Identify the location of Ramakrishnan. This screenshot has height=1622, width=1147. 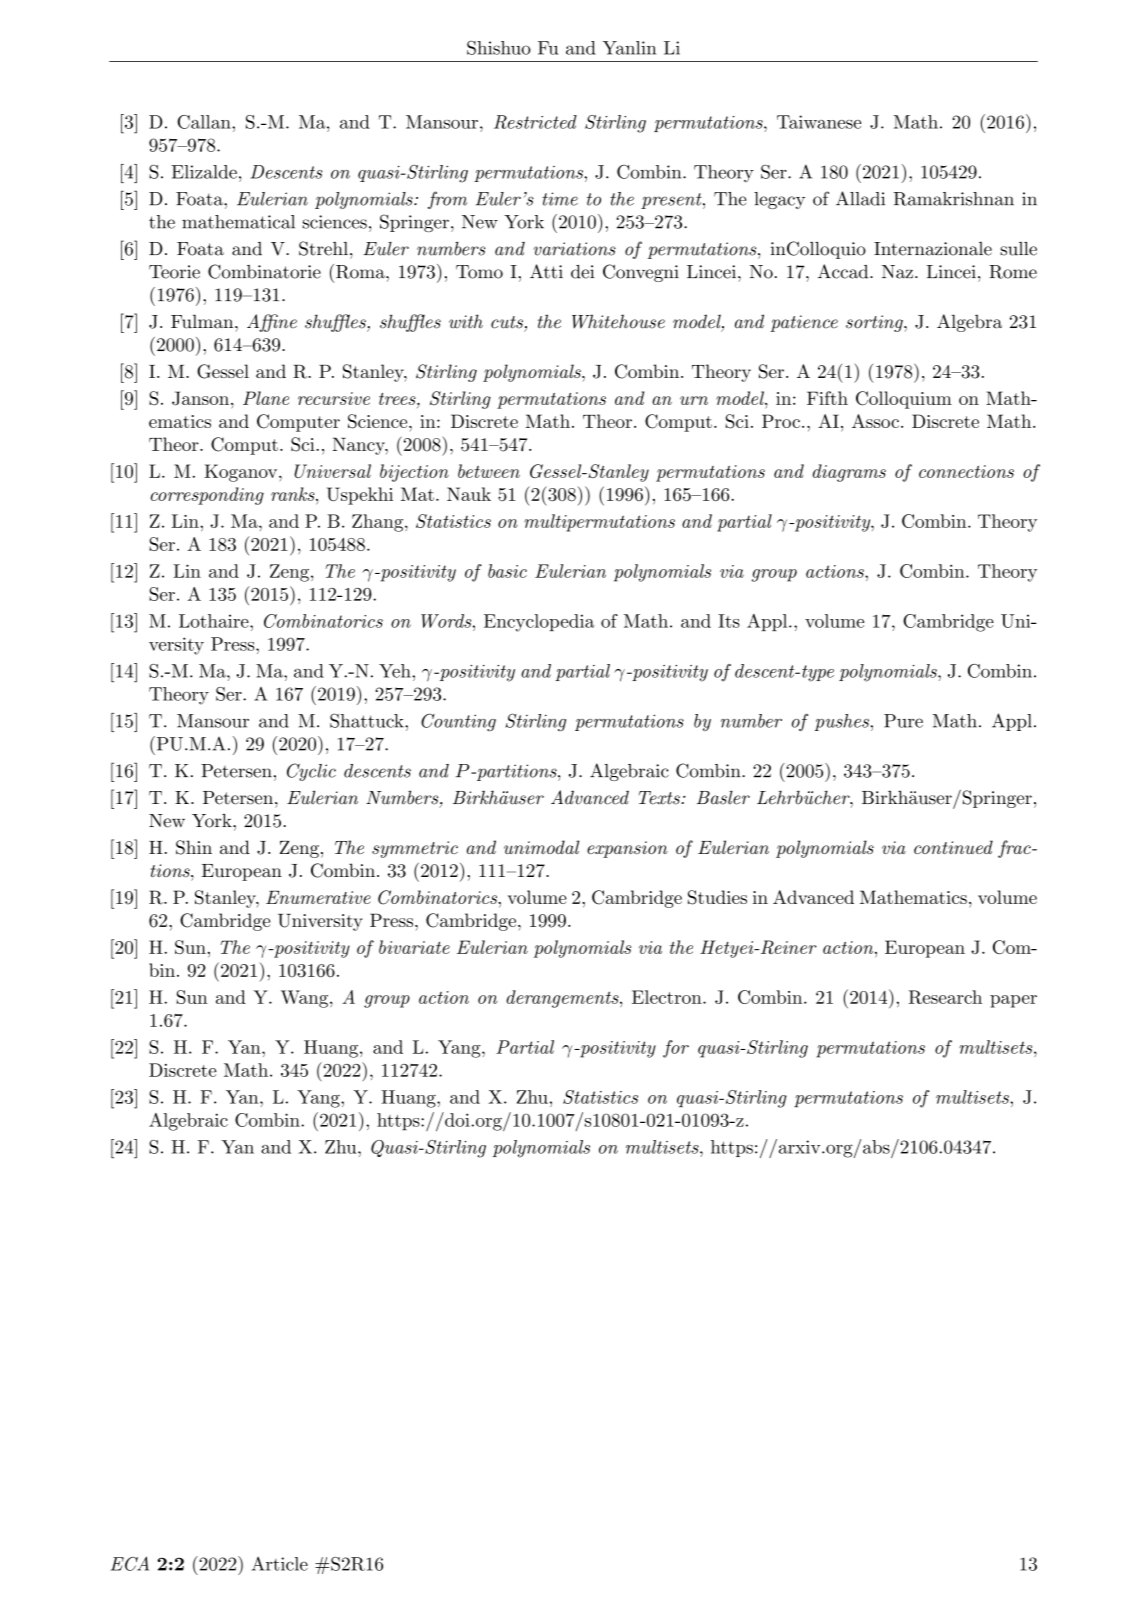
(954, 199).
